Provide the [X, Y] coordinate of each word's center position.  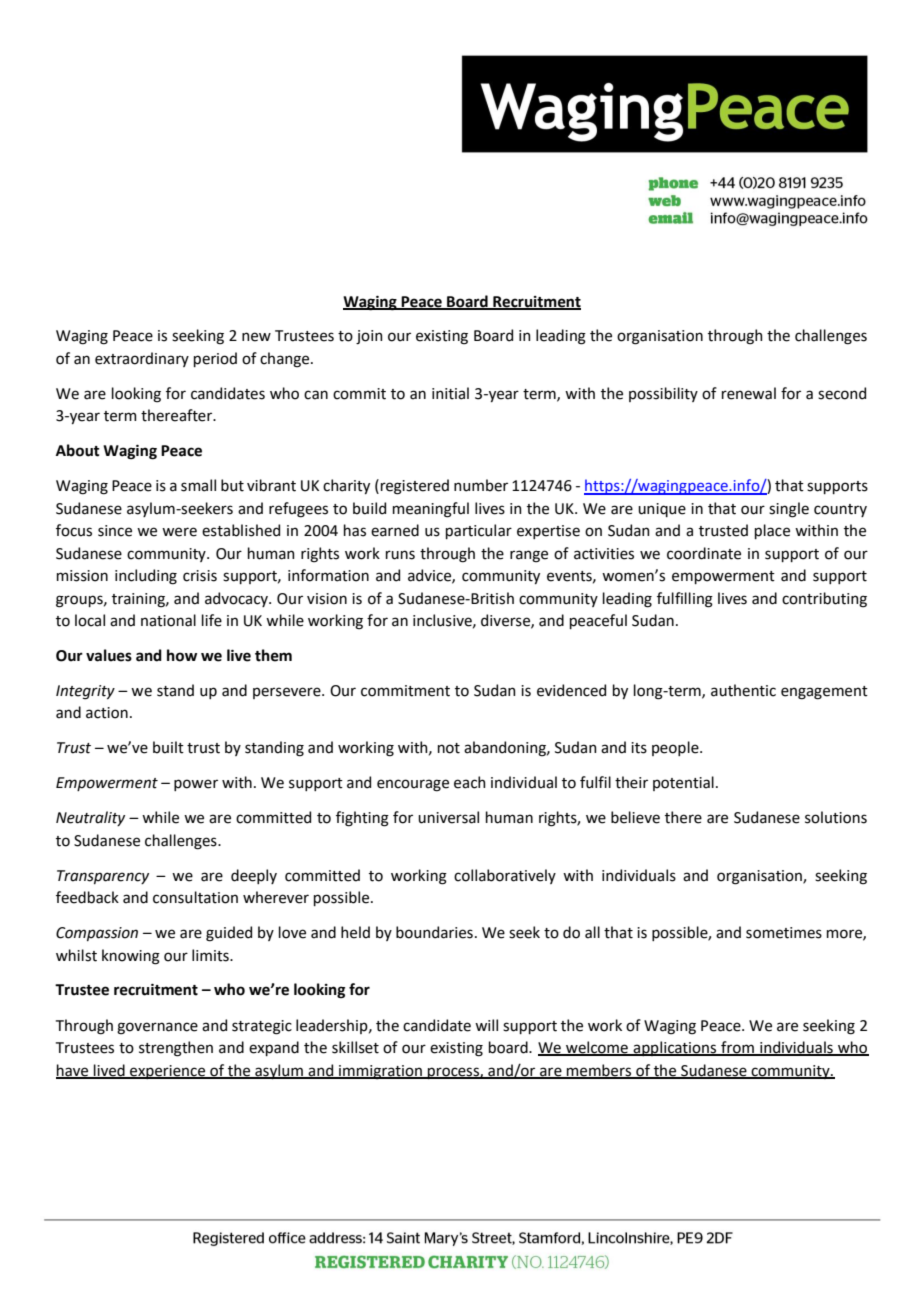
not [449, 748]
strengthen [176, 1049]
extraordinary [142, 359]
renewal [749, 393]
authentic [743, 690]
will [486, 1025]
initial [450, 393]
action [107, 713]
